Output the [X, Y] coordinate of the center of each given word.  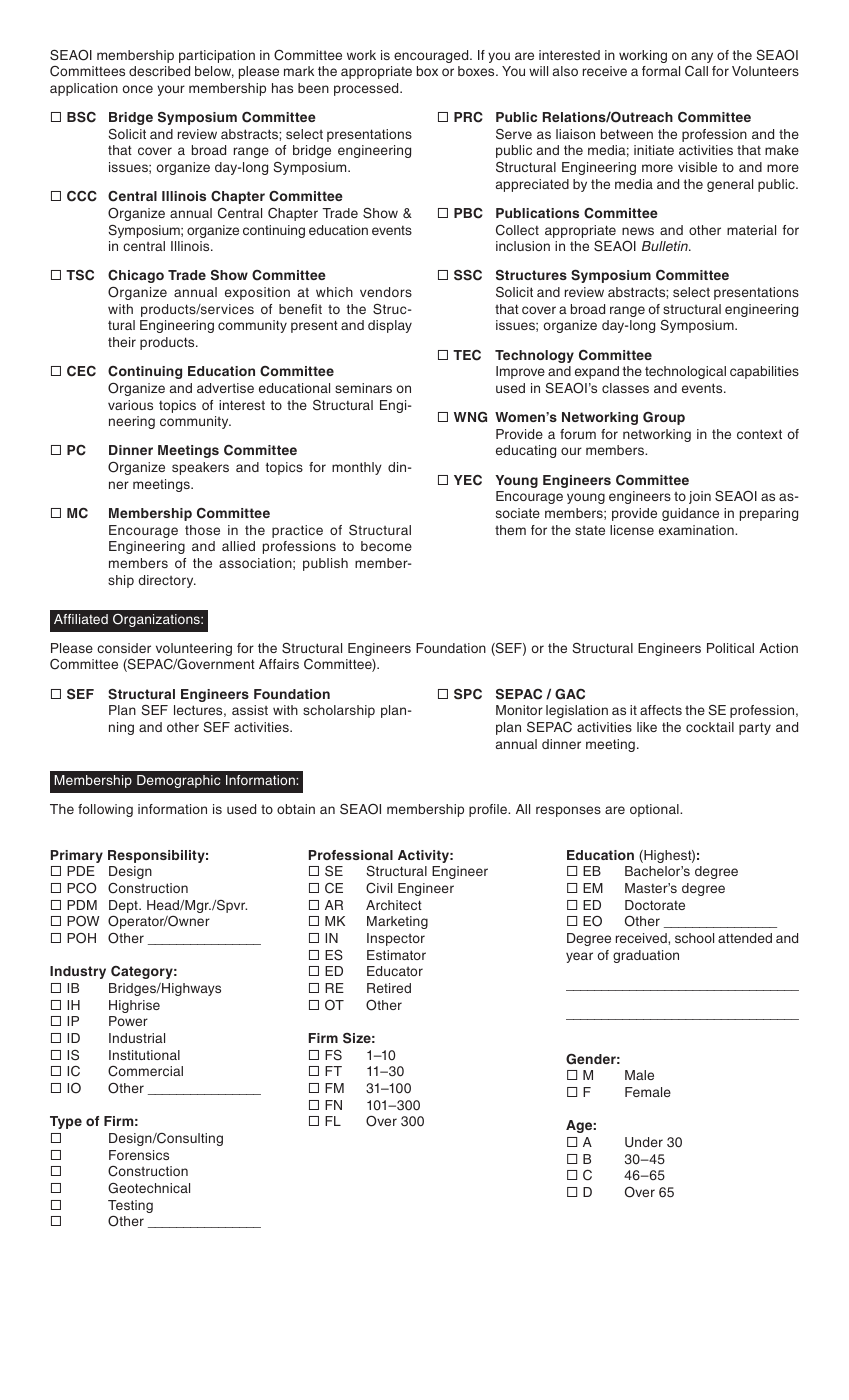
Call [696, 71]
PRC [468, 117]
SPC [468, 694]
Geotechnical [149, 1188]
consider [124, 648]
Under [644, 1142]
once [138, 89]
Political [730, 648]
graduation [646, 956]
